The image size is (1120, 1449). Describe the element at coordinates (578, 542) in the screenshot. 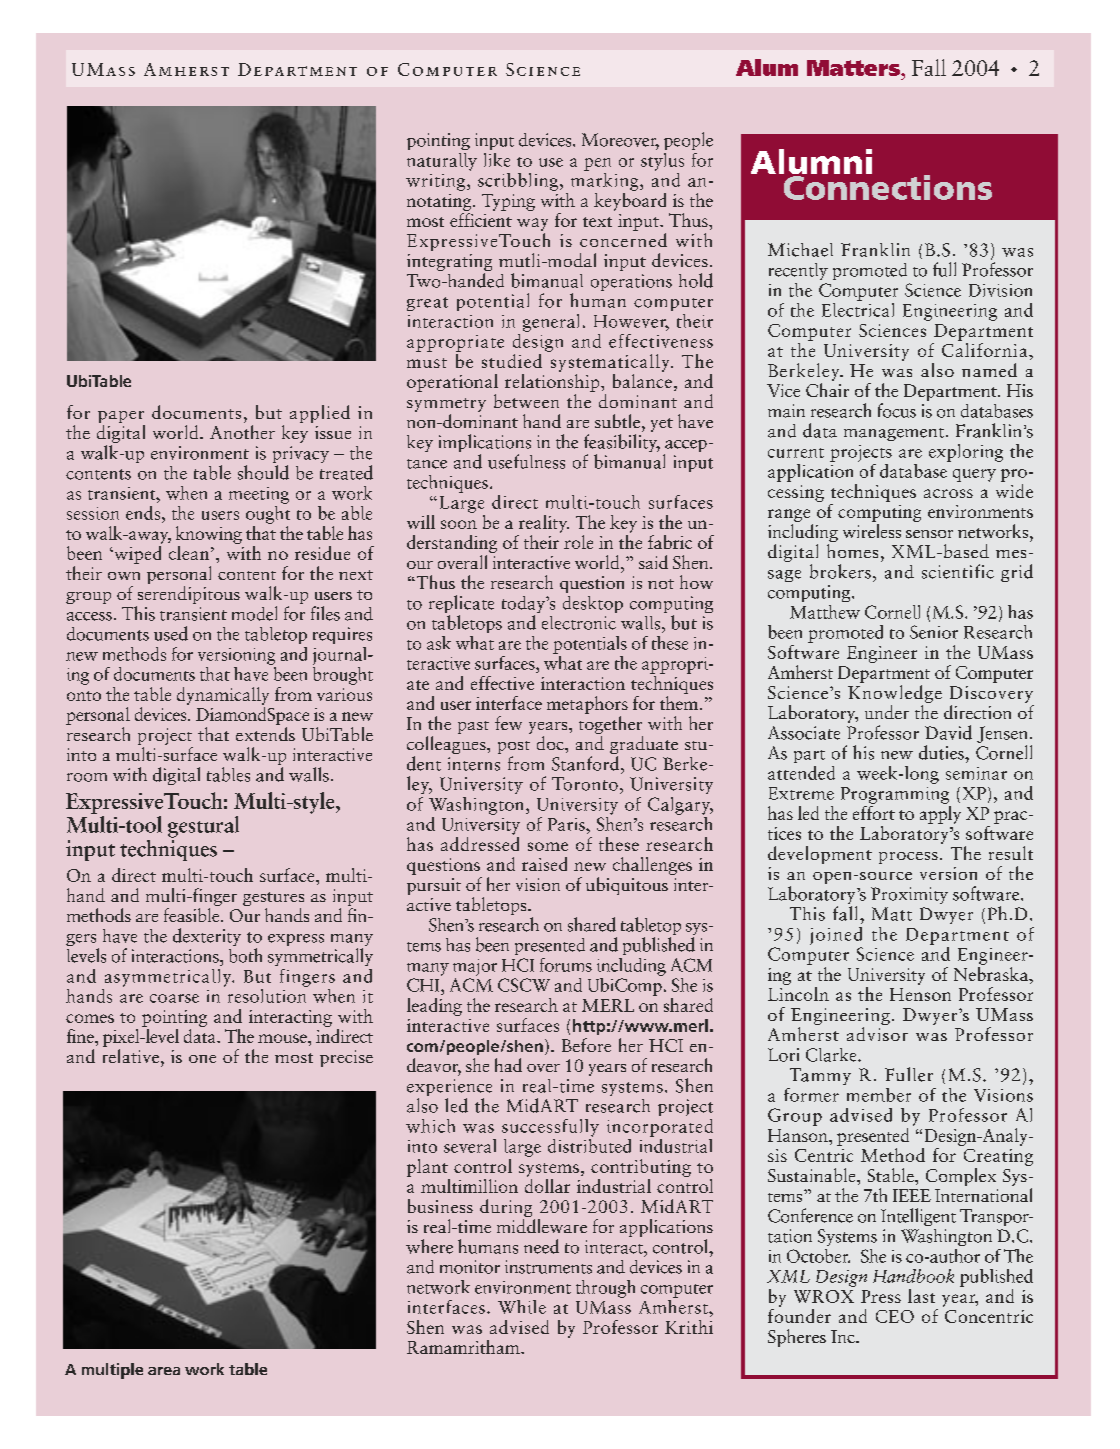

I see `role` at that location.
